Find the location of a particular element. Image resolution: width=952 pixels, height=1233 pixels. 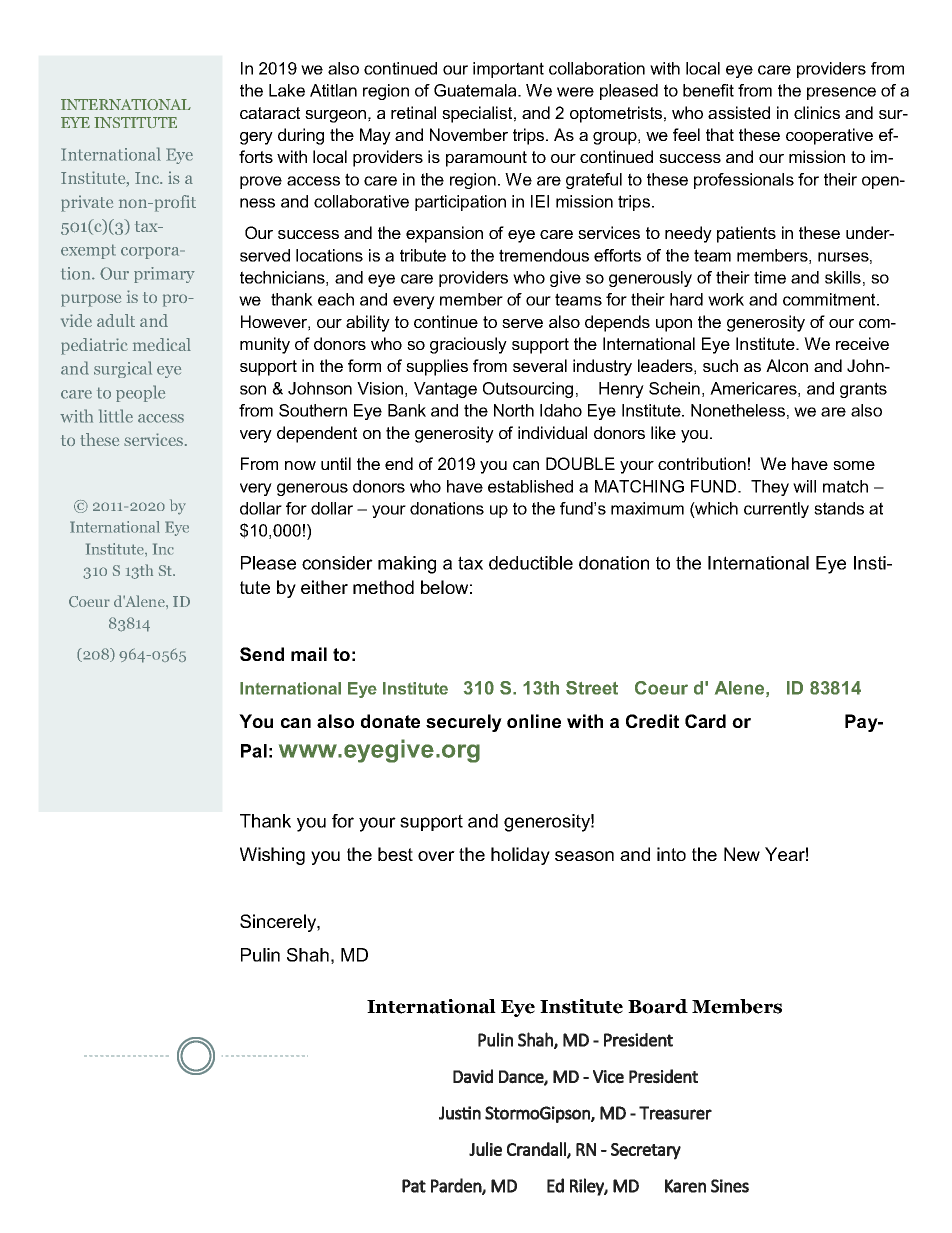

Justin is located at coordinates (460, 1113).
